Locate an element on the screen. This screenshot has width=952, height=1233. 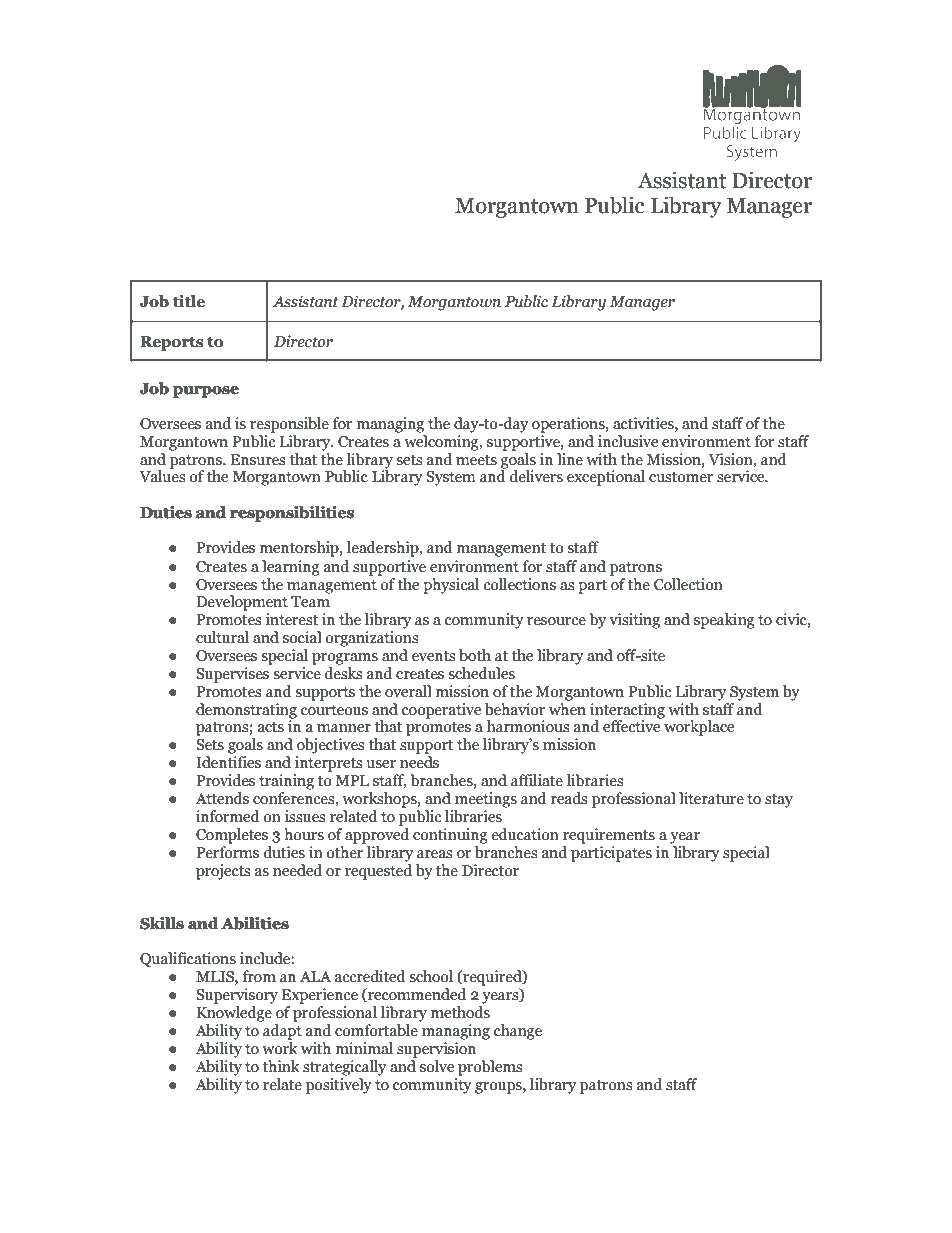
think is located at coordinates (281, 1066).
